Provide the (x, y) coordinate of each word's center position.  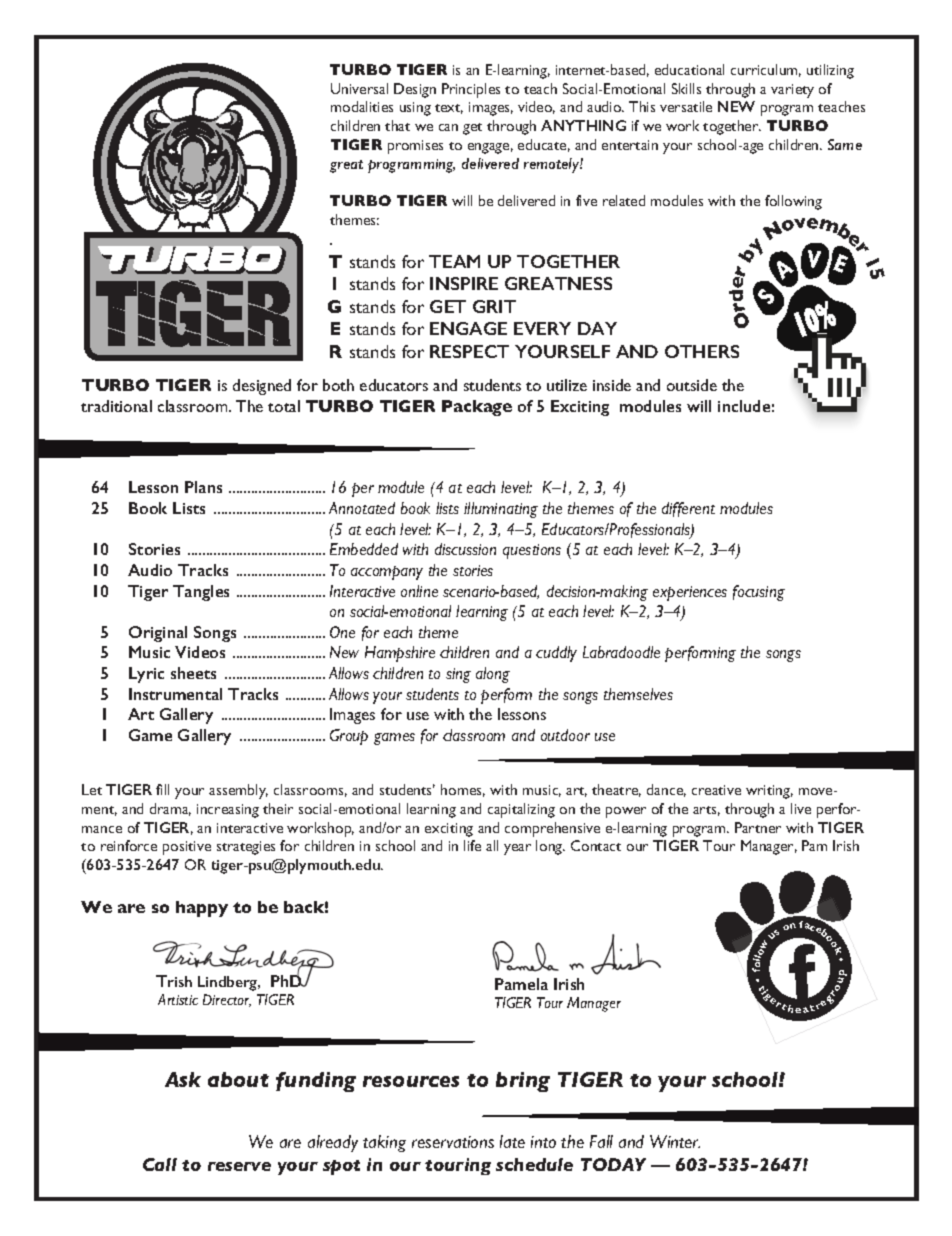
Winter (675, 1141)
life (472, 845)
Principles (471, 90)
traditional (116, 406)
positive (187, 848)
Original (158, 634)
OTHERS (702, 351)
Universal (359, 88)
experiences (690, 593)
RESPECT (469, 351)
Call (160, 1164)
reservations (453, 1142)
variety (792, 91)
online (419, 591)
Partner (758, 827)
